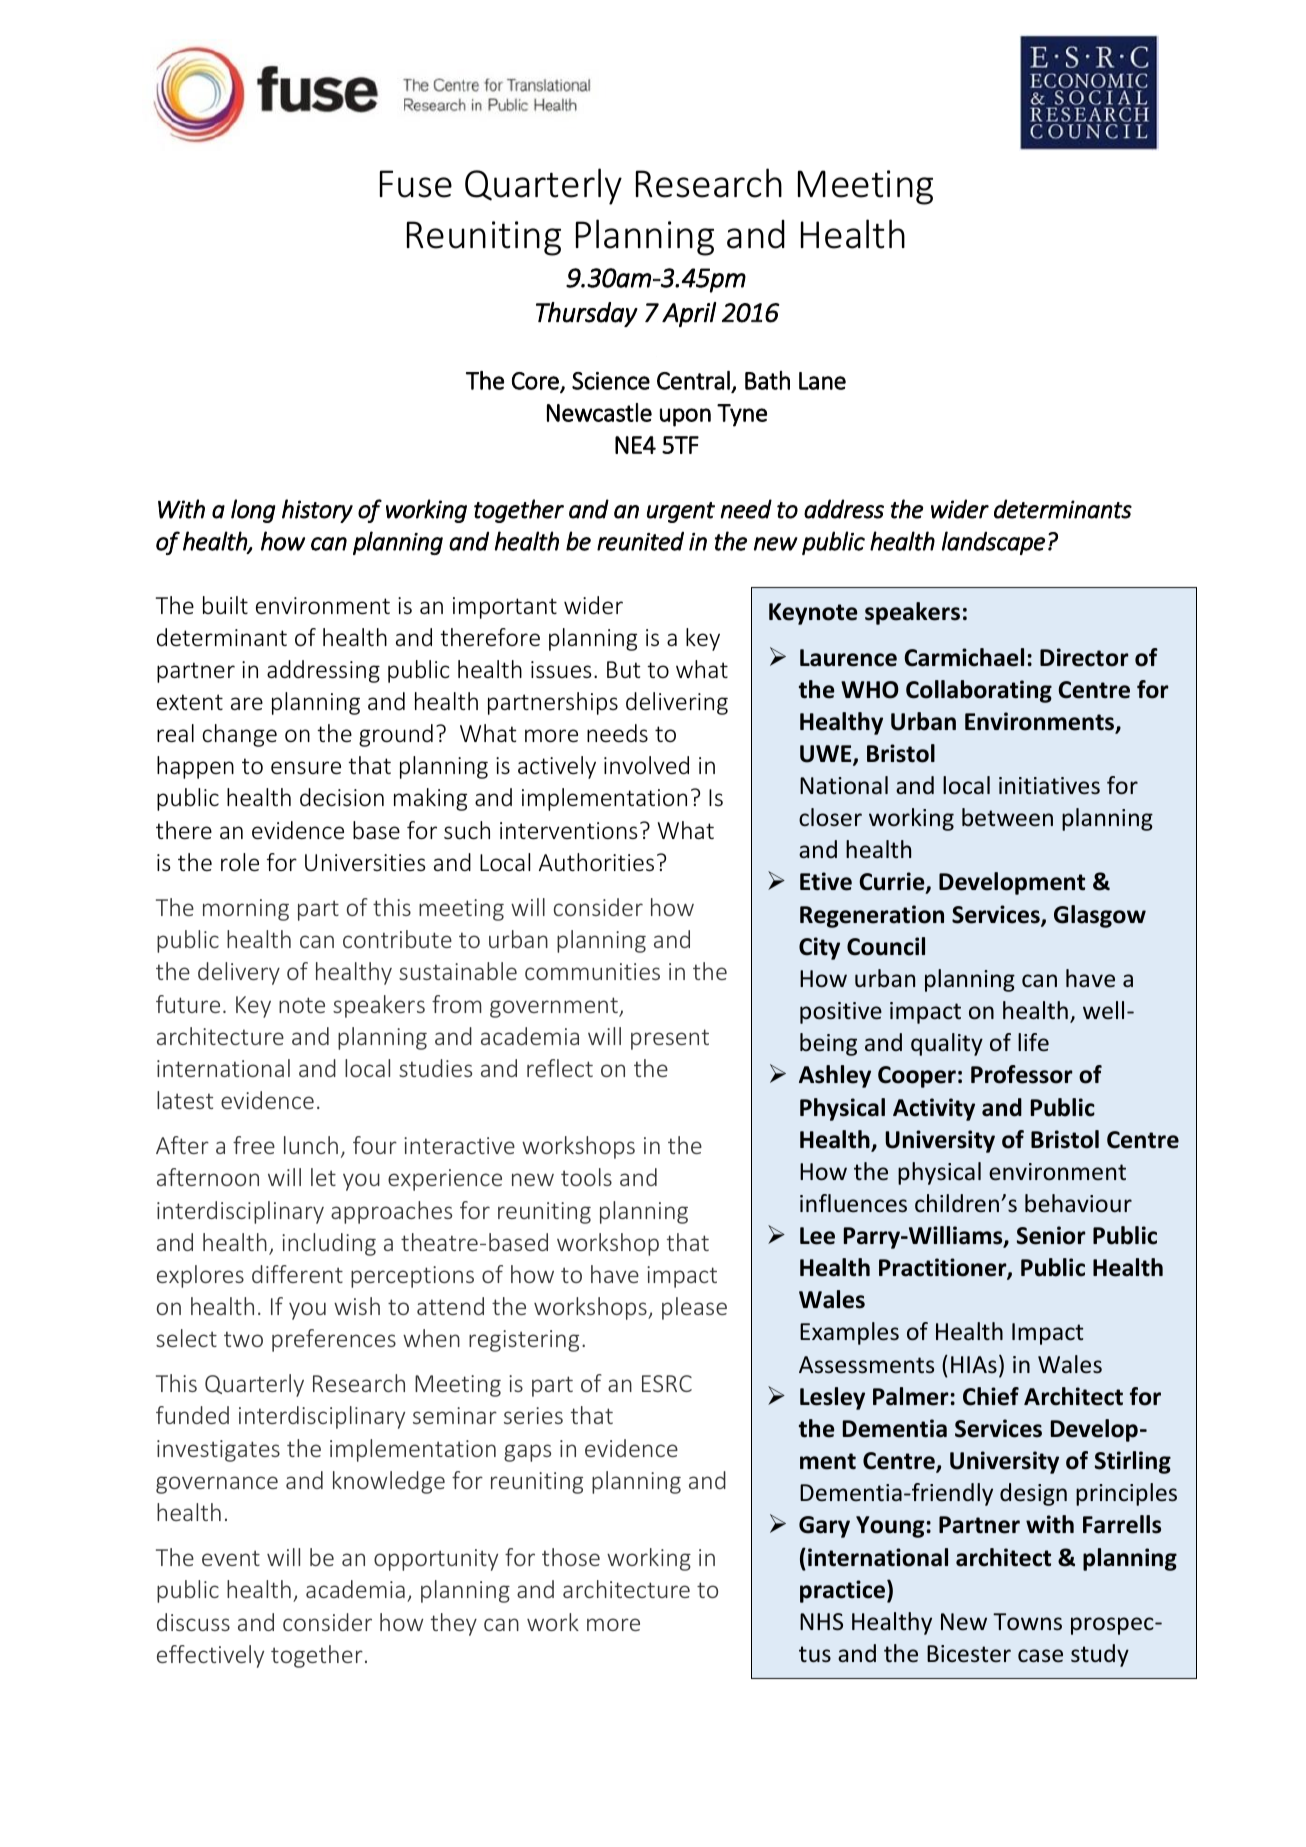 The height and width of the screenshot is (1847, 1306). I want to click on ensure, so click(306, 768).
